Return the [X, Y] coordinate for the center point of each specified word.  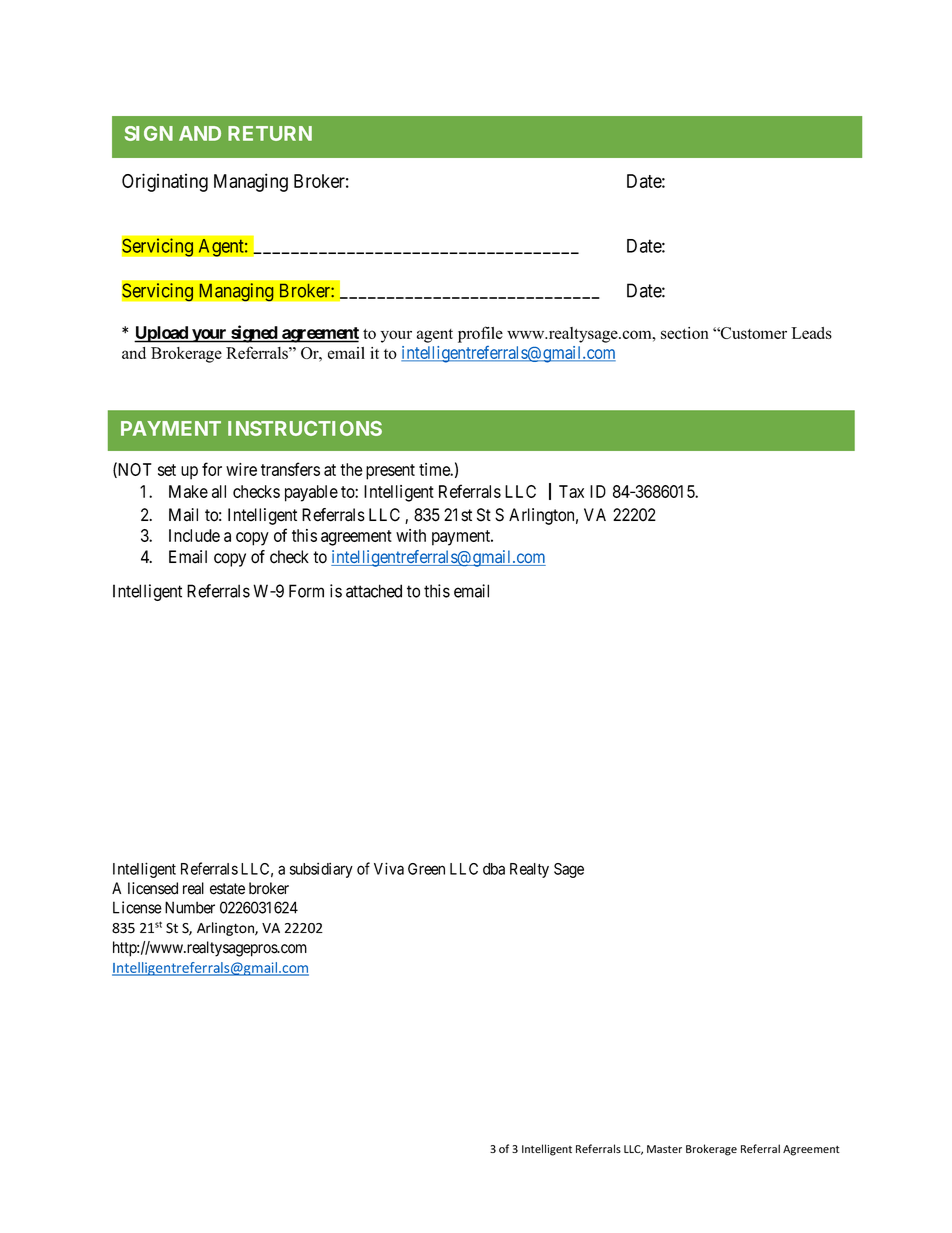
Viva [389, 868]
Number [190, 907]
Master [664, 1149]
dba [494, 869]
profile [480, 334]
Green [426, 869]
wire [241, 469]
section [685, 333]
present [390, 472]
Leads [811, 333]
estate [227, 889]
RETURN [270, 133]
